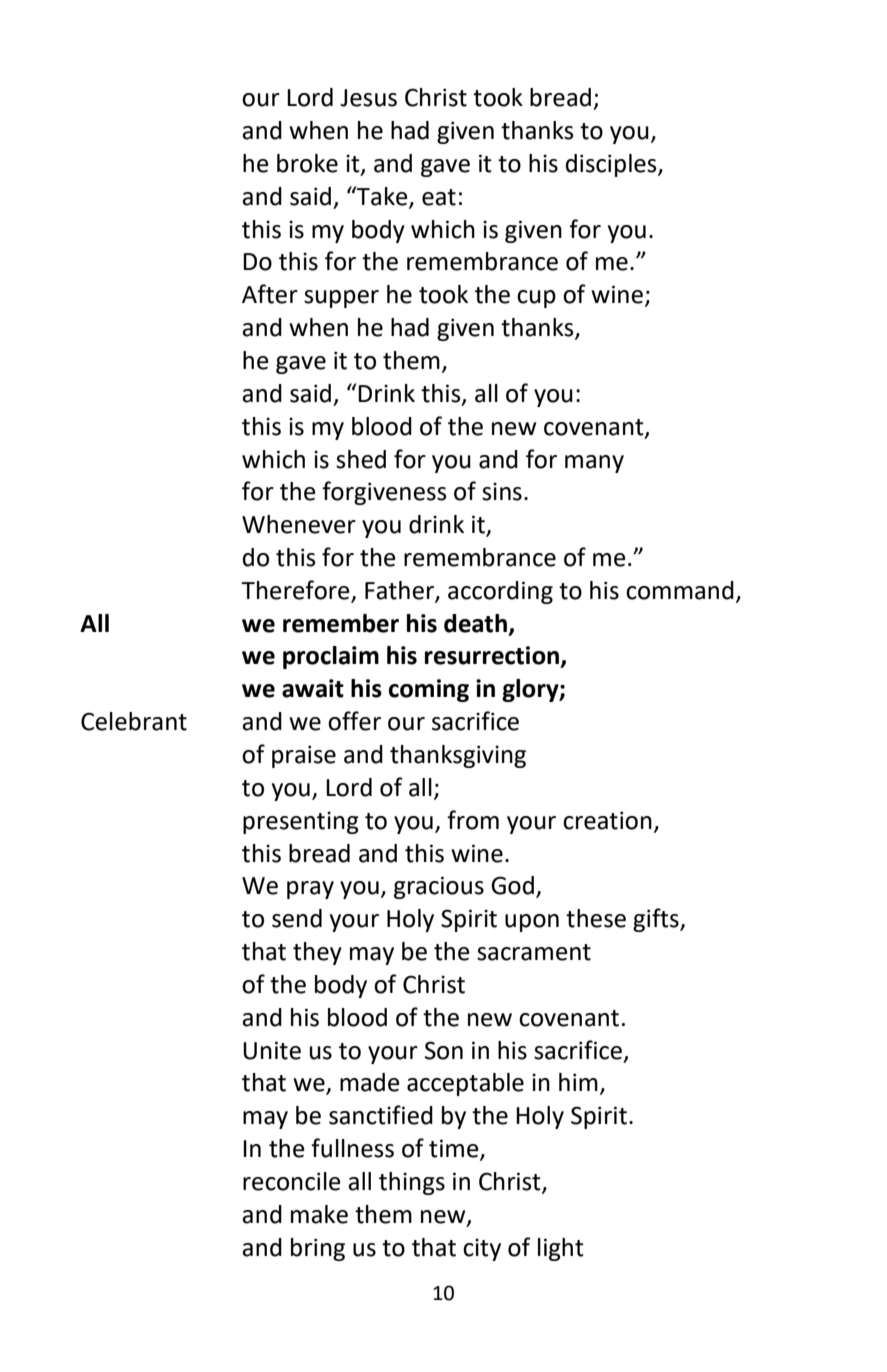 The height and width of the document is (1372, 887). I want to click on presenting, so click(301, 822).
